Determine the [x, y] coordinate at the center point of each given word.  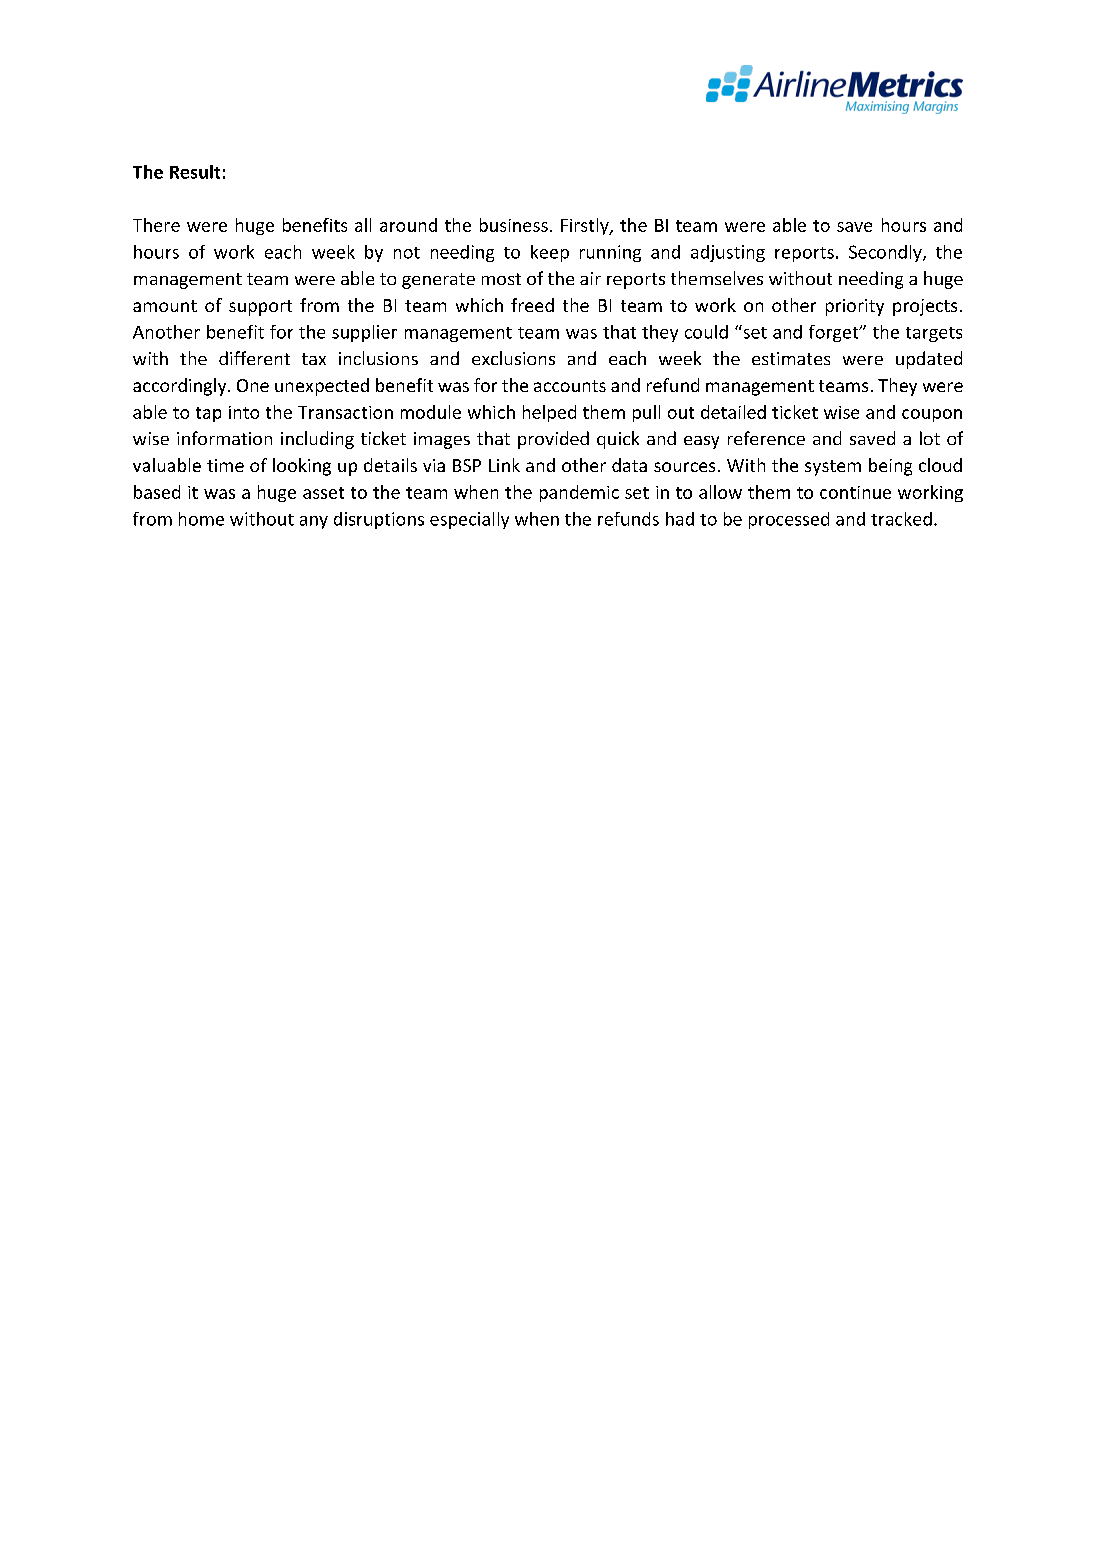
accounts [570, 386]
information [224, 438]
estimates [791, 358]
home [201, 519]
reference [766, 438]
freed [532, 305]
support [260, 308]
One [253, 385]
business [514, 225]
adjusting [728, 253]
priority [855, 307]
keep [550, 253]
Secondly [886, 253]
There [156, 225]
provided [553, 440]
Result [195, 172]
